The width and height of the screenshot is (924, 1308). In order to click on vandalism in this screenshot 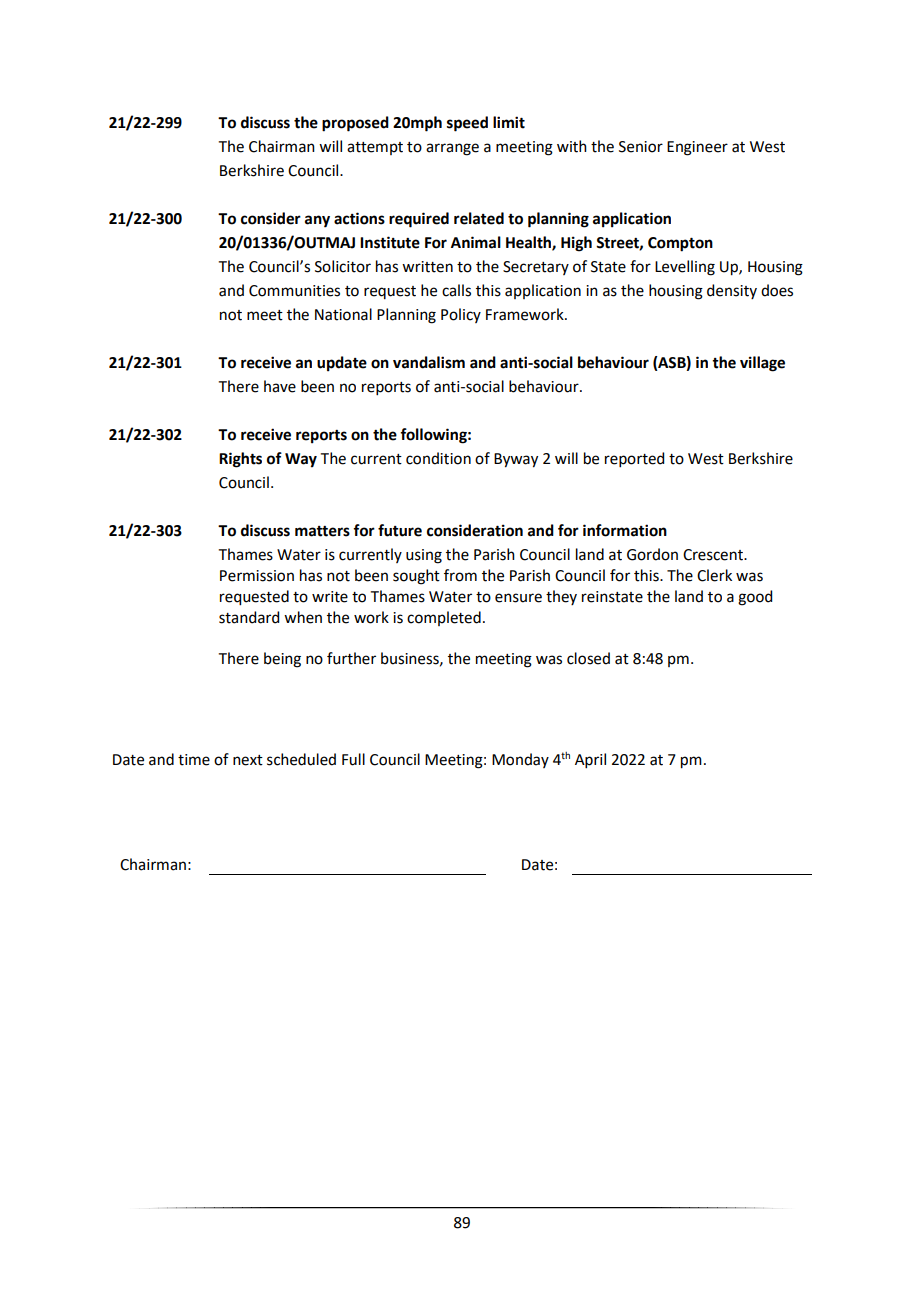, I will do `click(429, 362)`.
